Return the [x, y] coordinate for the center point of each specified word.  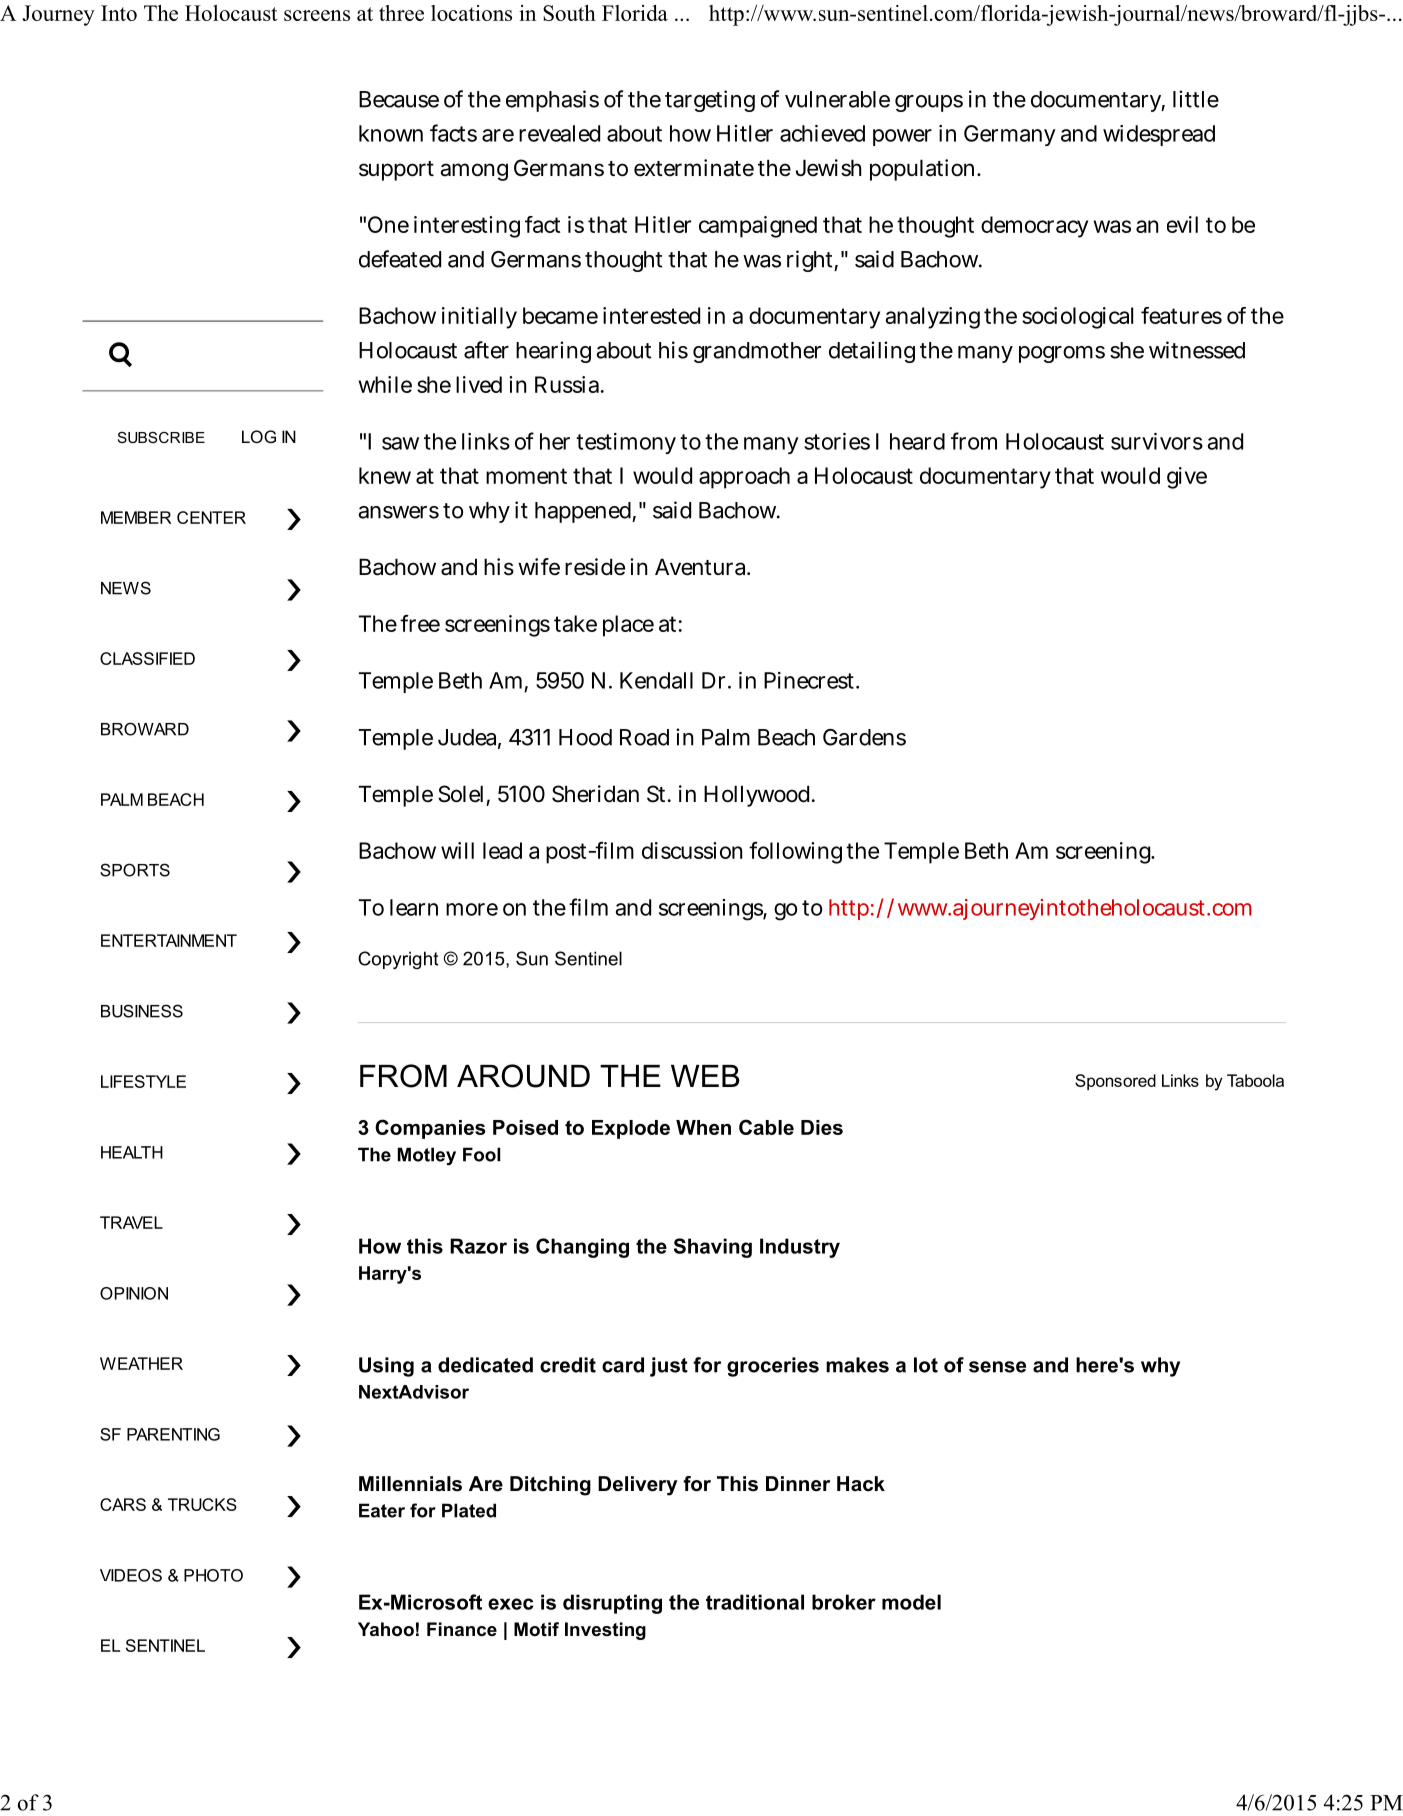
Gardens [864, 737]
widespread [1159, 135]
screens [317, 15]
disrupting [612, 1604]
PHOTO [213, 1575]
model [911, 1602]
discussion [692, 850]
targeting [710, 101]
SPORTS [135, 870]
